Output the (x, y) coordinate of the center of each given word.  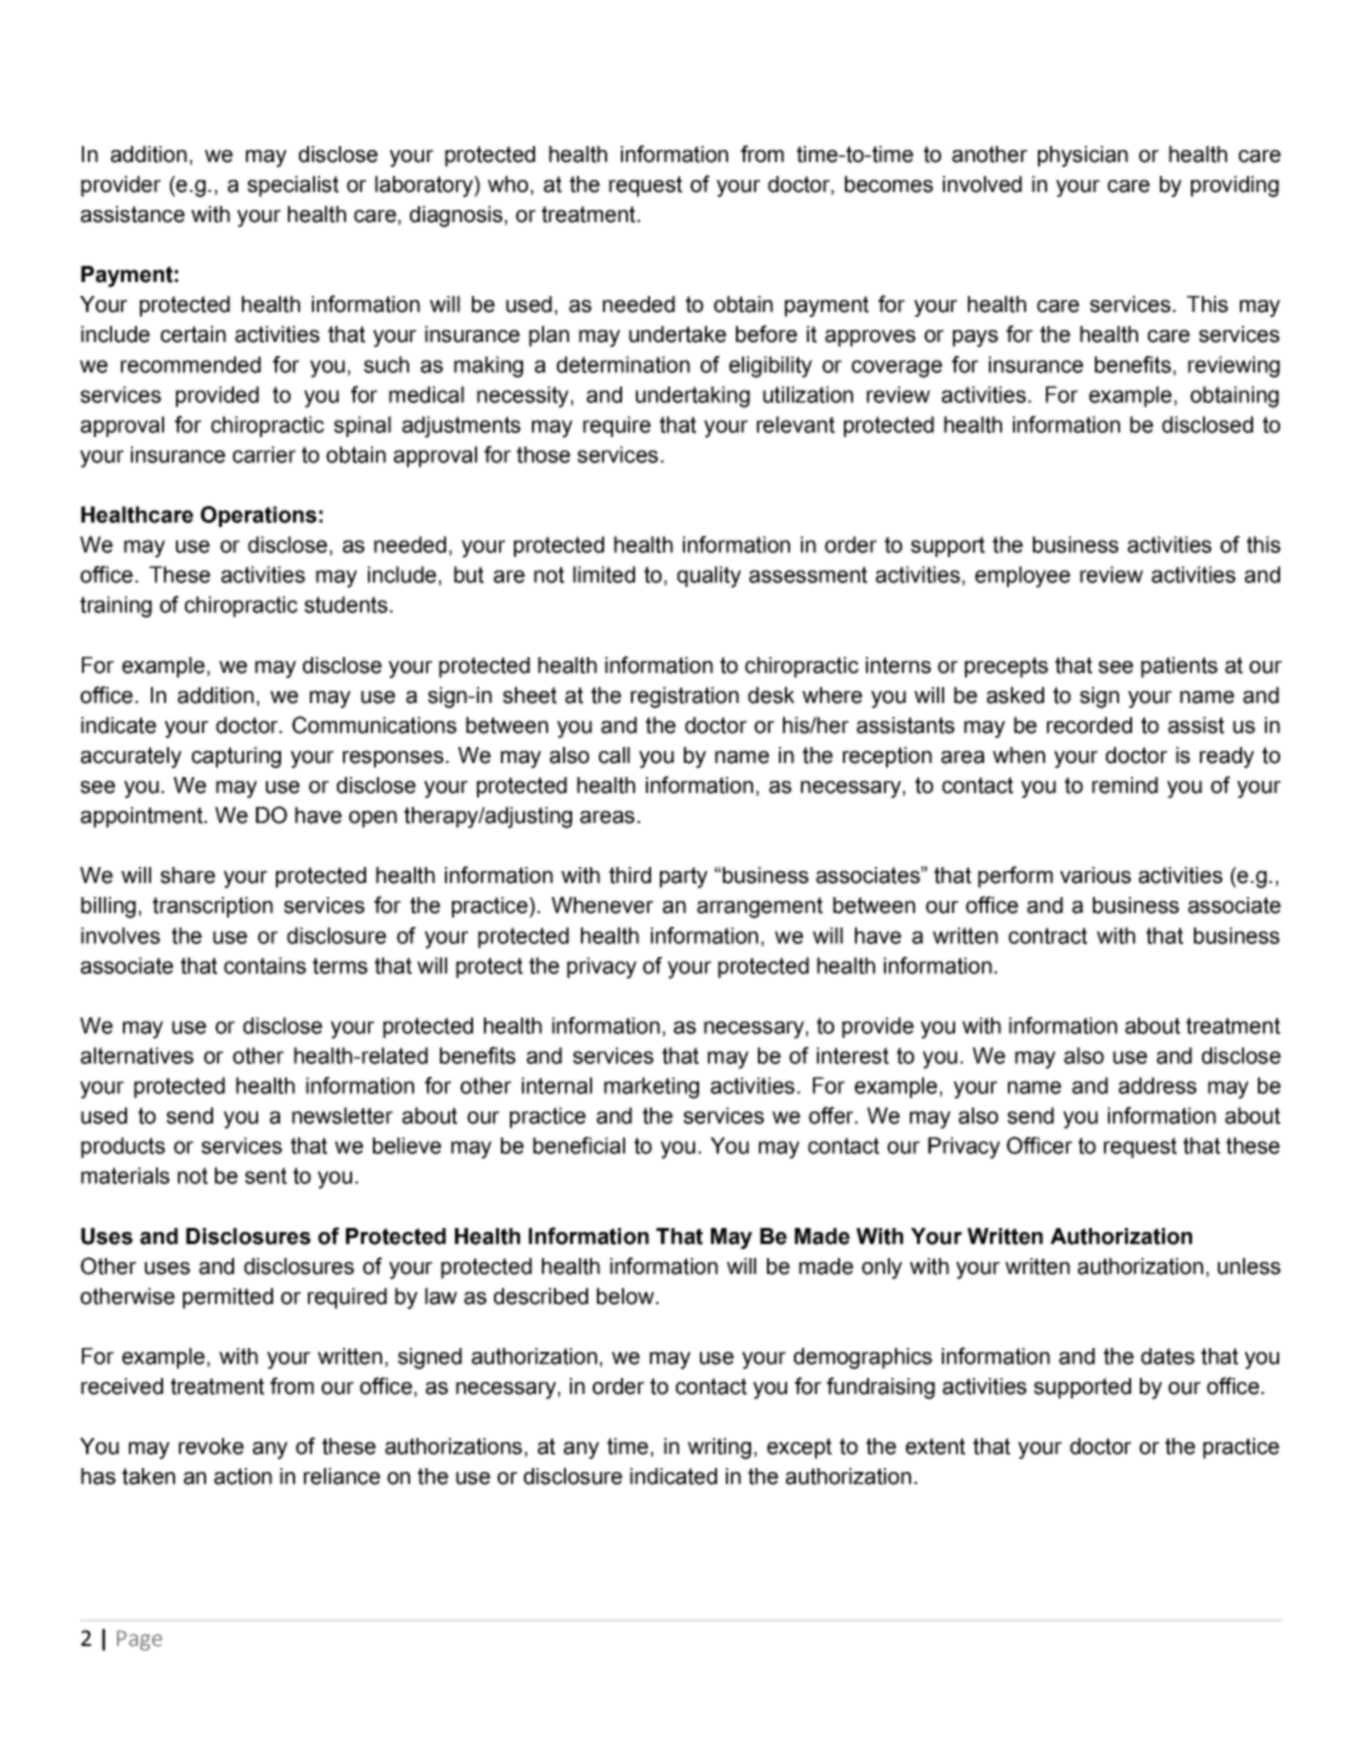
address (1158, 1085)
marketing (651, 1088)
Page (139, 1640)
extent (935, 1446)
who (508, 184)
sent (266, 1175)
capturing (236, 757)
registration (685, 697)
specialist (293, 186)
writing (719, 1448)
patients (1179, 667)
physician (1083, 156)
